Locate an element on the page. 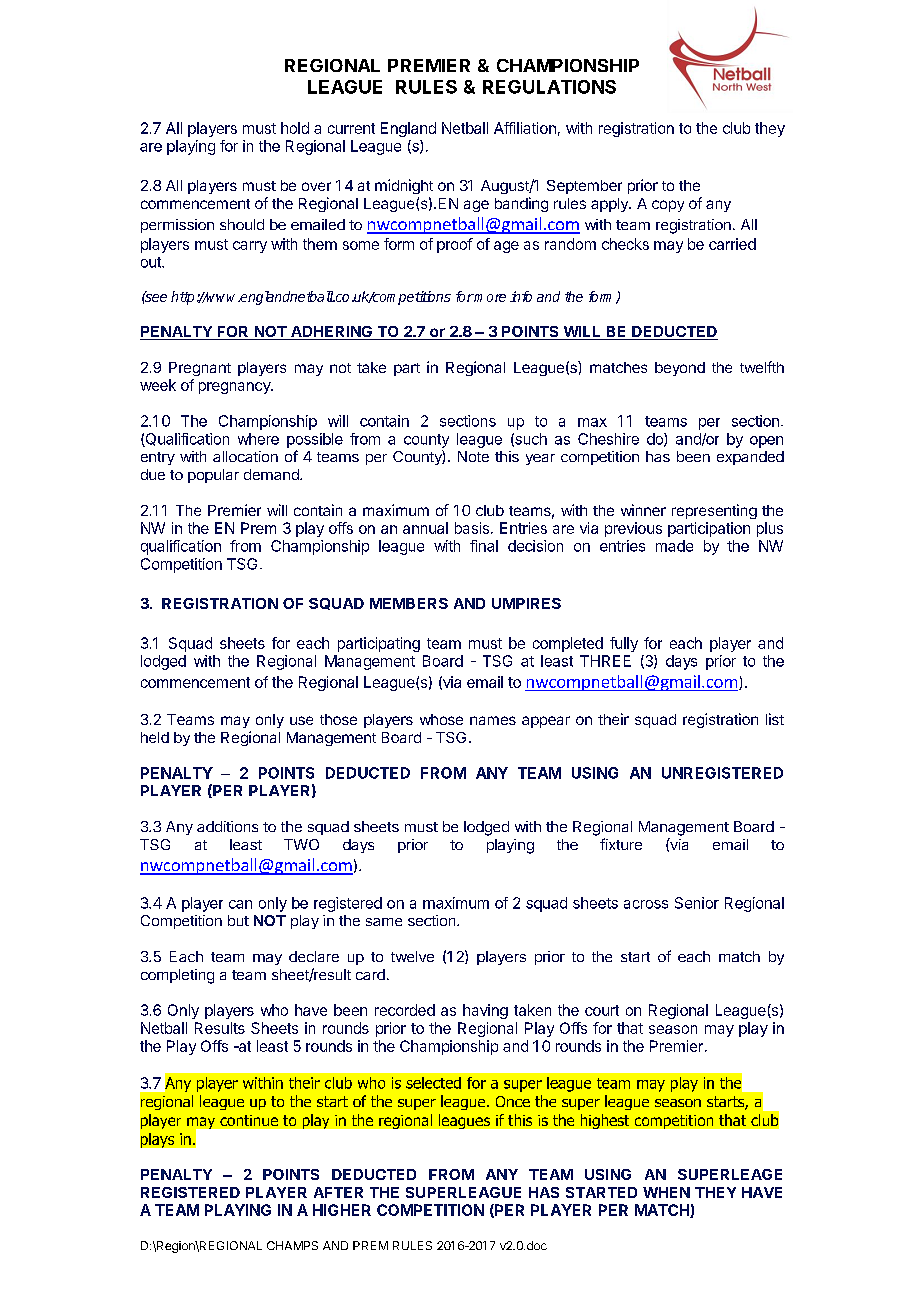 Image resolution: width=924 pixels, height=1308 pixels. Note is located at coordinates (473, 456).
